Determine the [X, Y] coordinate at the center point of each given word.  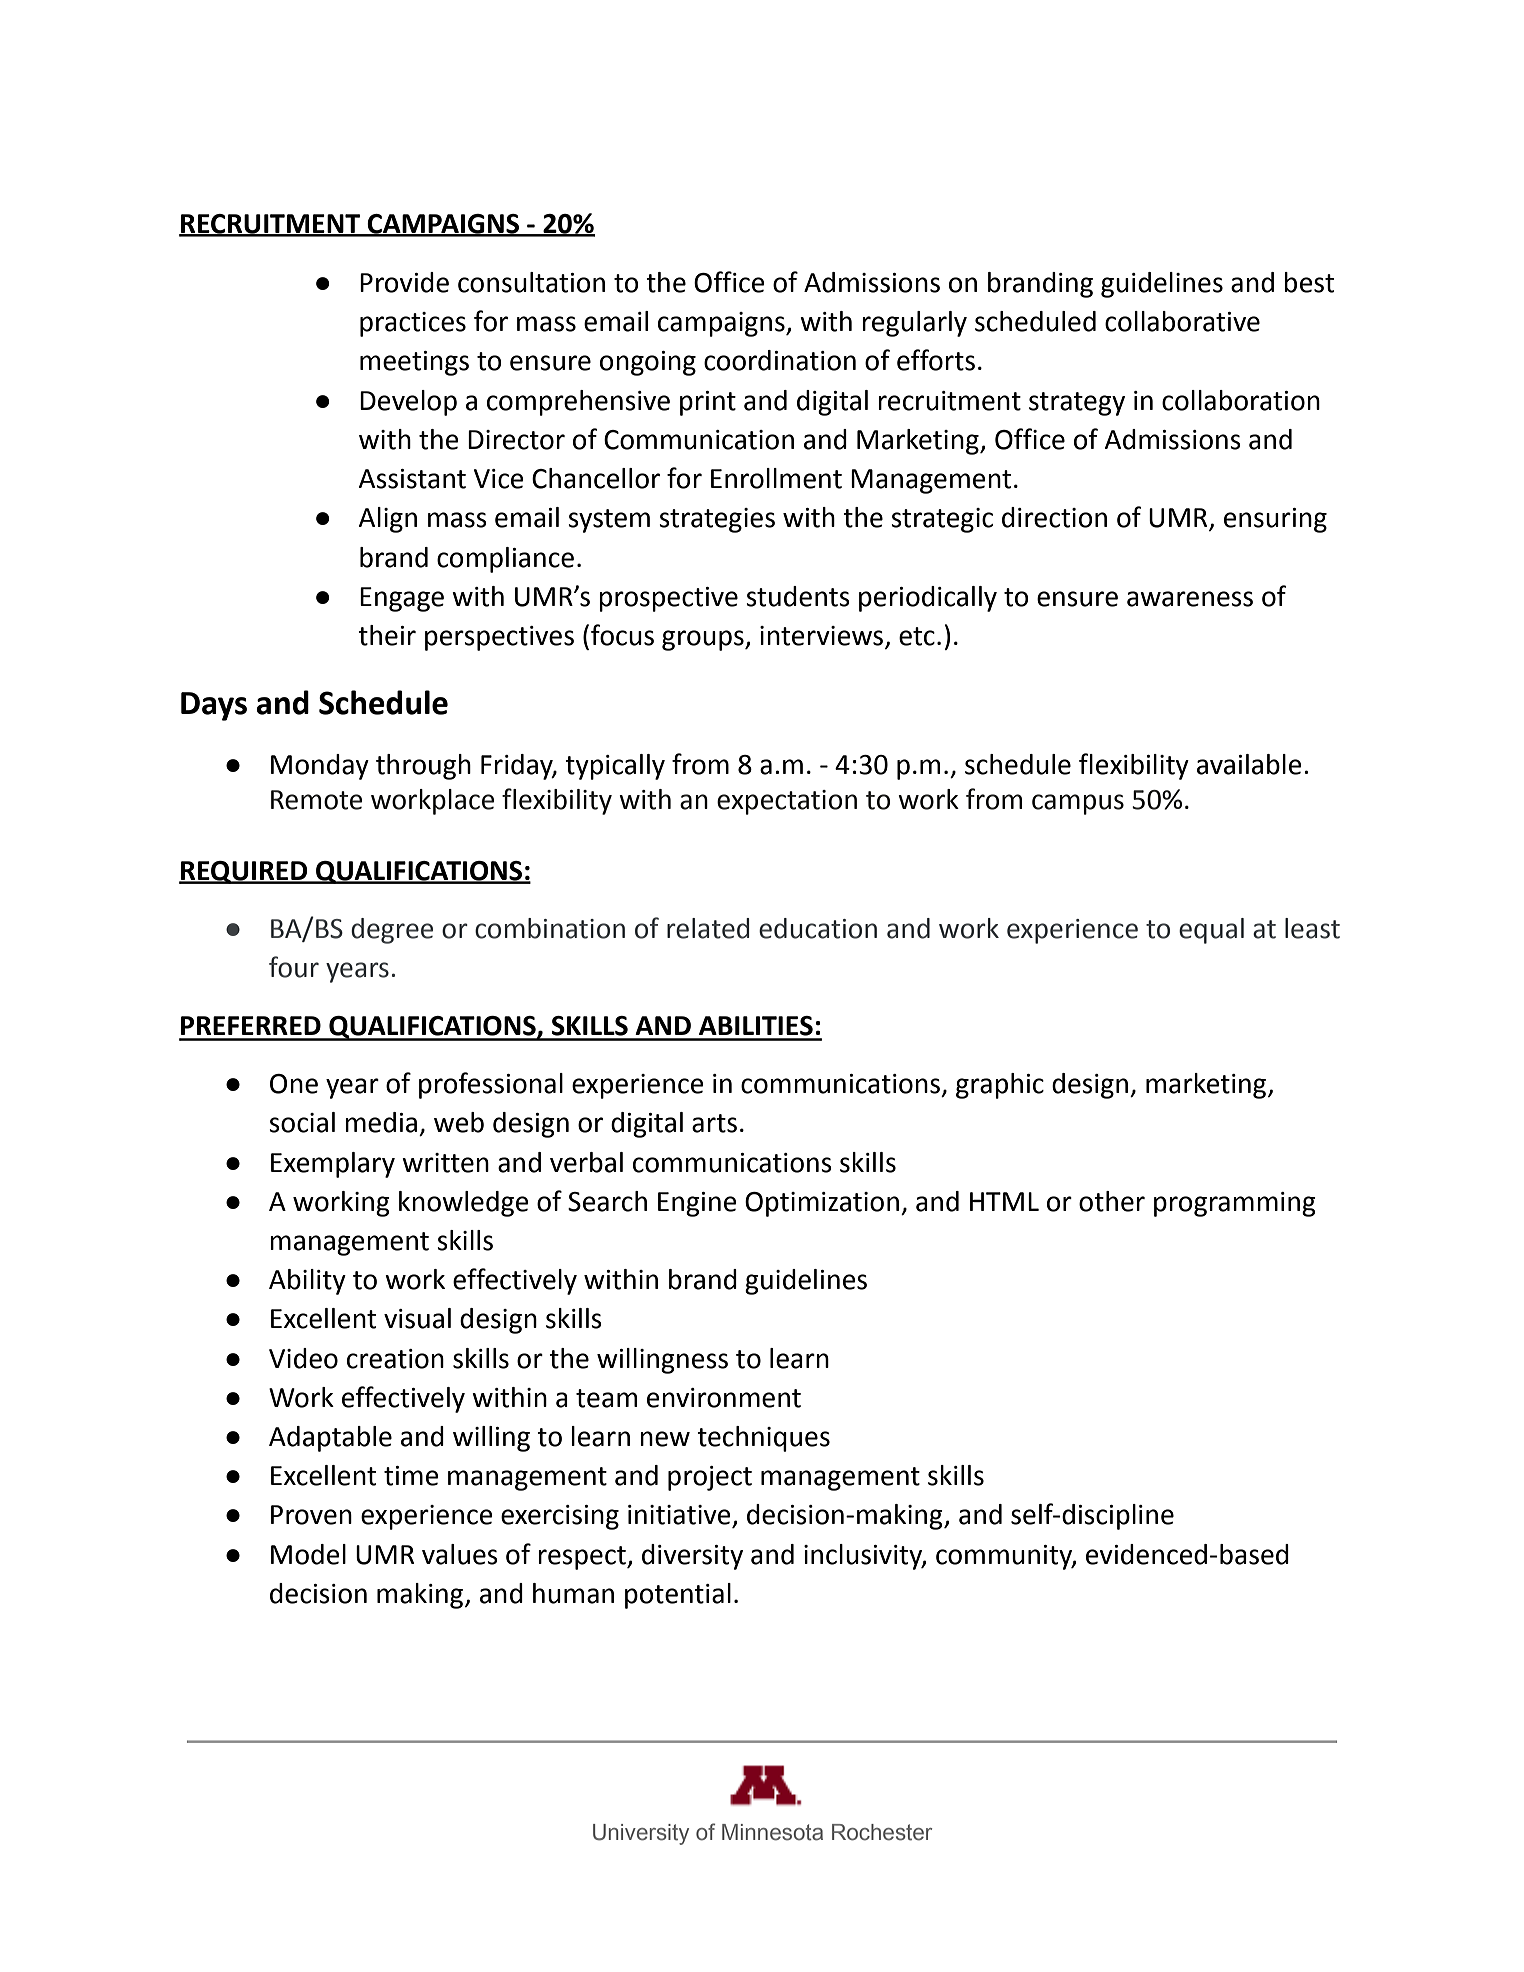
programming [1235, 1204]
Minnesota [772, 1832]
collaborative [1182, 321]
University [641, 1834]
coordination [780, 360]
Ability [307, 1282]
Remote [316, 800]
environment [724, 1398]
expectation [787, 802]
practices [413, 324]
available [1249, 764]
